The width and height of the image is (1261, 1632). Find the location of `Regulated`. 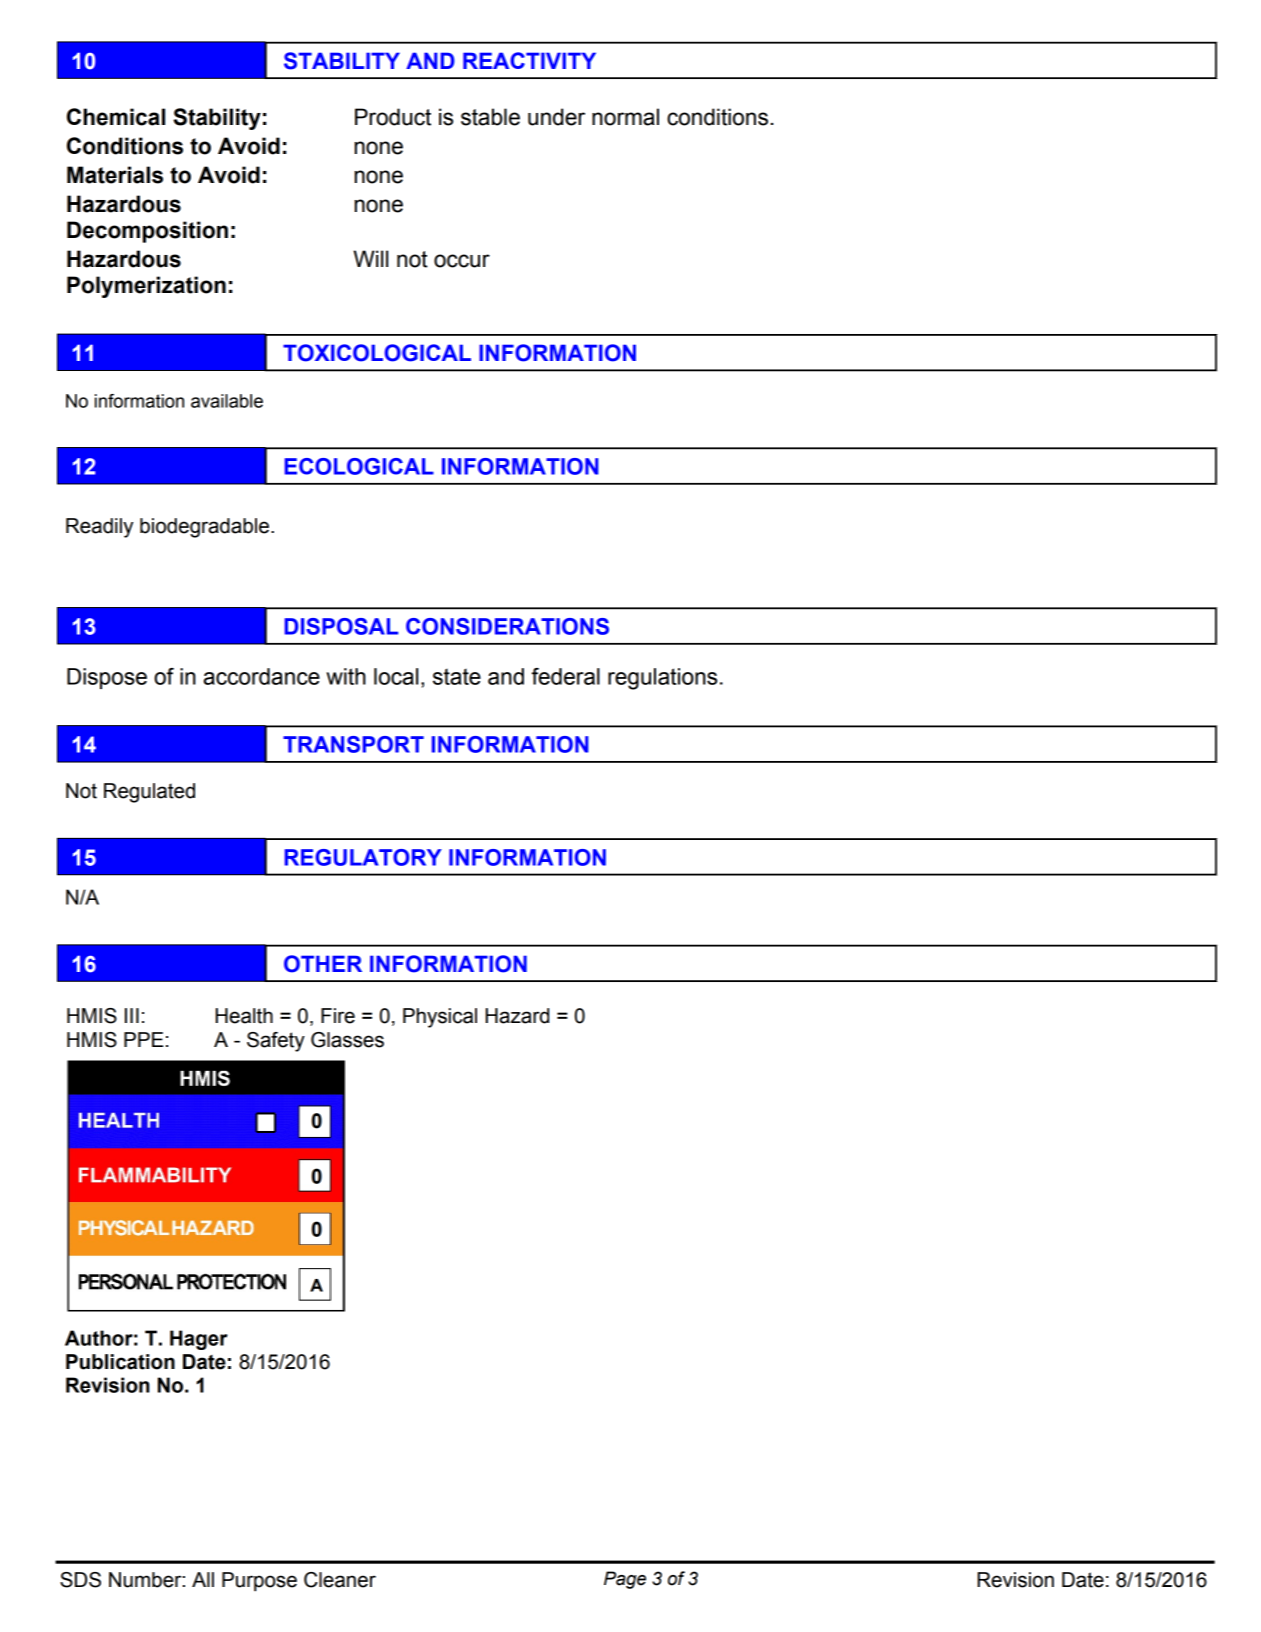

Regulated is located at coordinates (149, 793).
